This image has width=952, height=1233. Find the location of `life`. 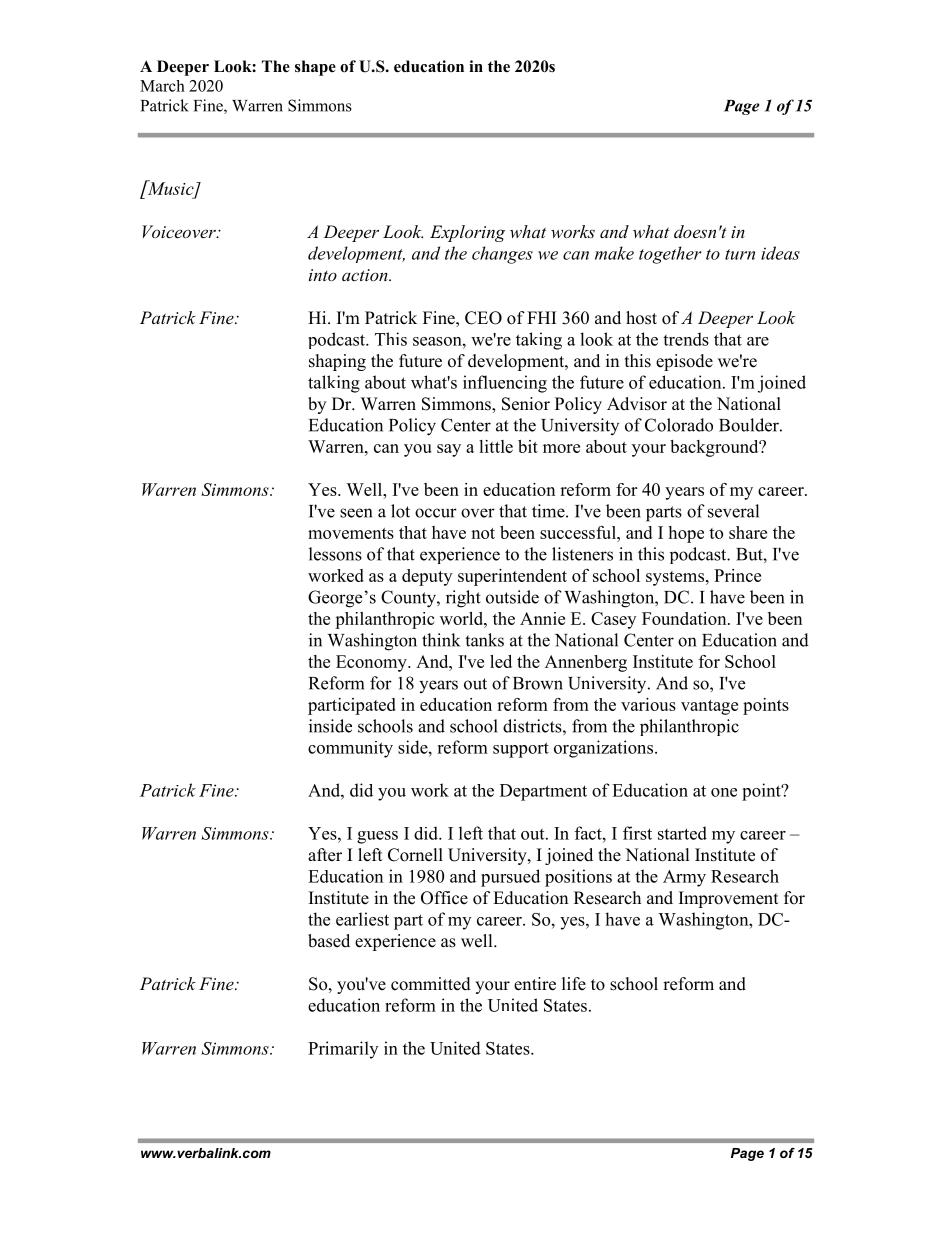

life is located at coordinates (574, 984).
